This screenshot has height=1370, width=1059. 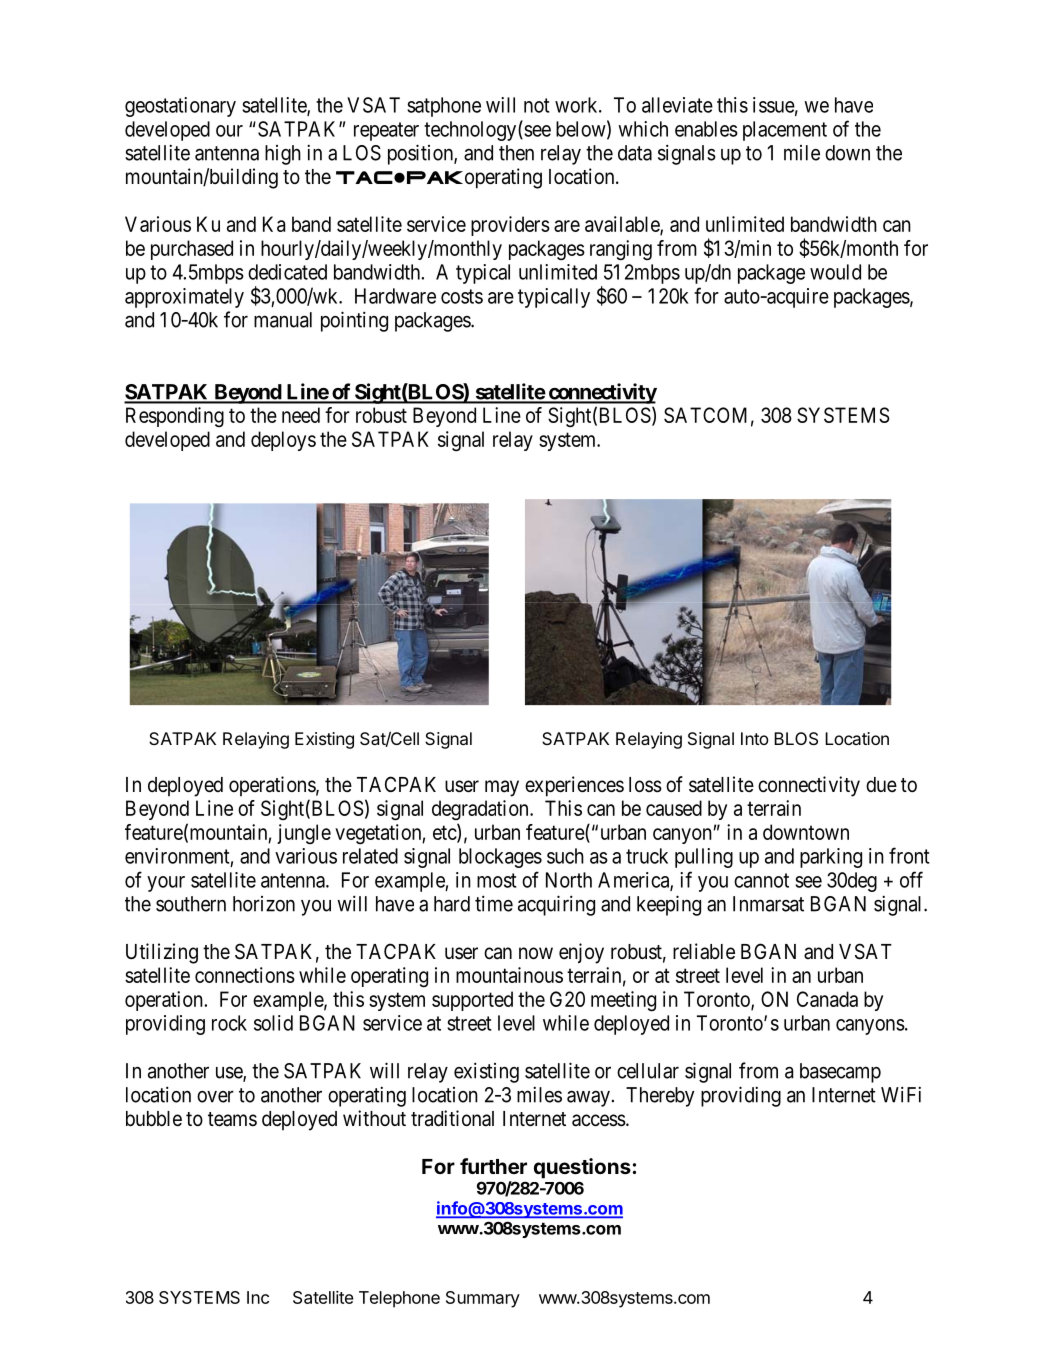 What do you see at coordinates (245, 975) in the screenshot?
I see `connections` at bounding box center [245, 975].
